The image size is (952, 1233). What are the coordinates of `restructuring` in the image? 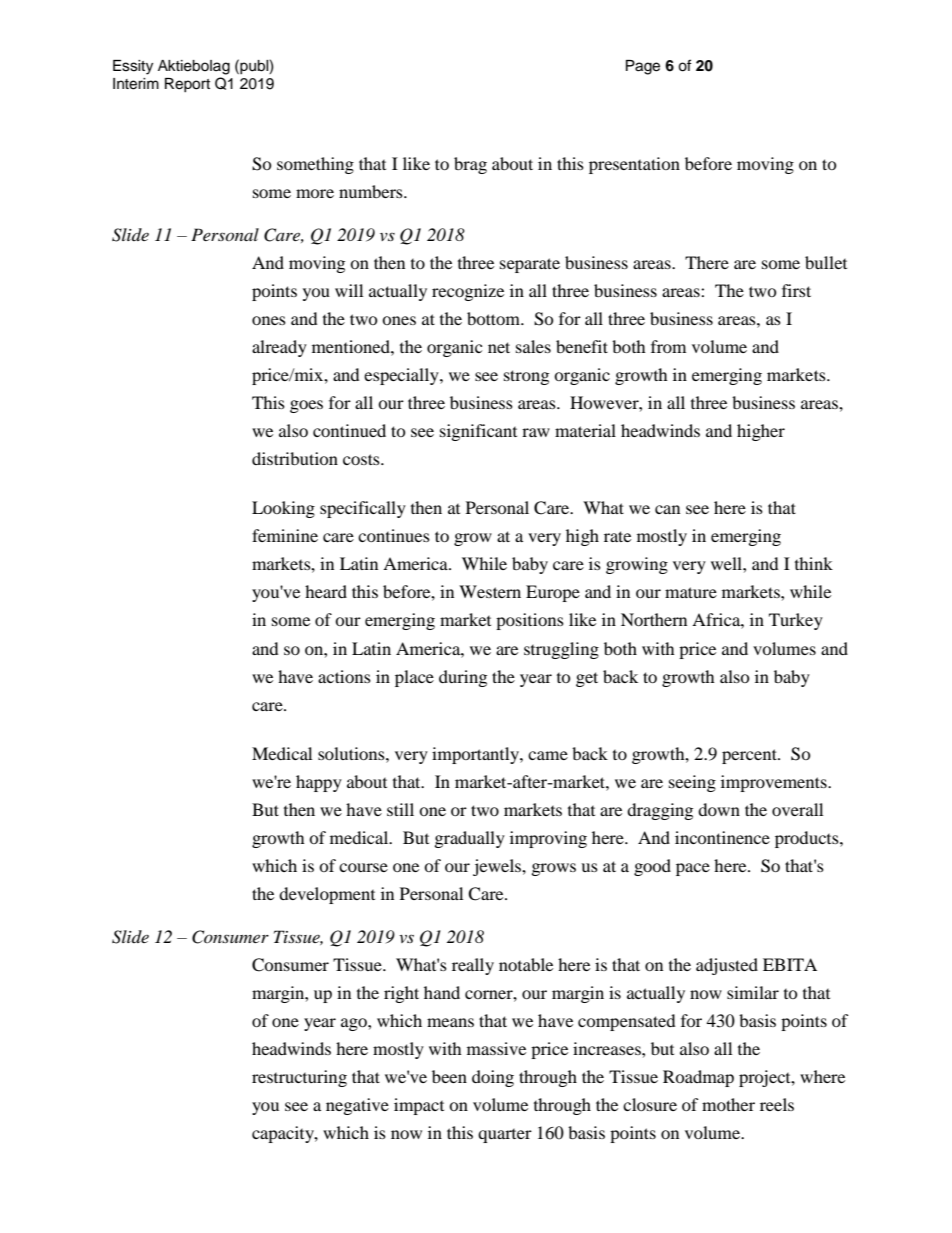 It's located at (299, 1078).
